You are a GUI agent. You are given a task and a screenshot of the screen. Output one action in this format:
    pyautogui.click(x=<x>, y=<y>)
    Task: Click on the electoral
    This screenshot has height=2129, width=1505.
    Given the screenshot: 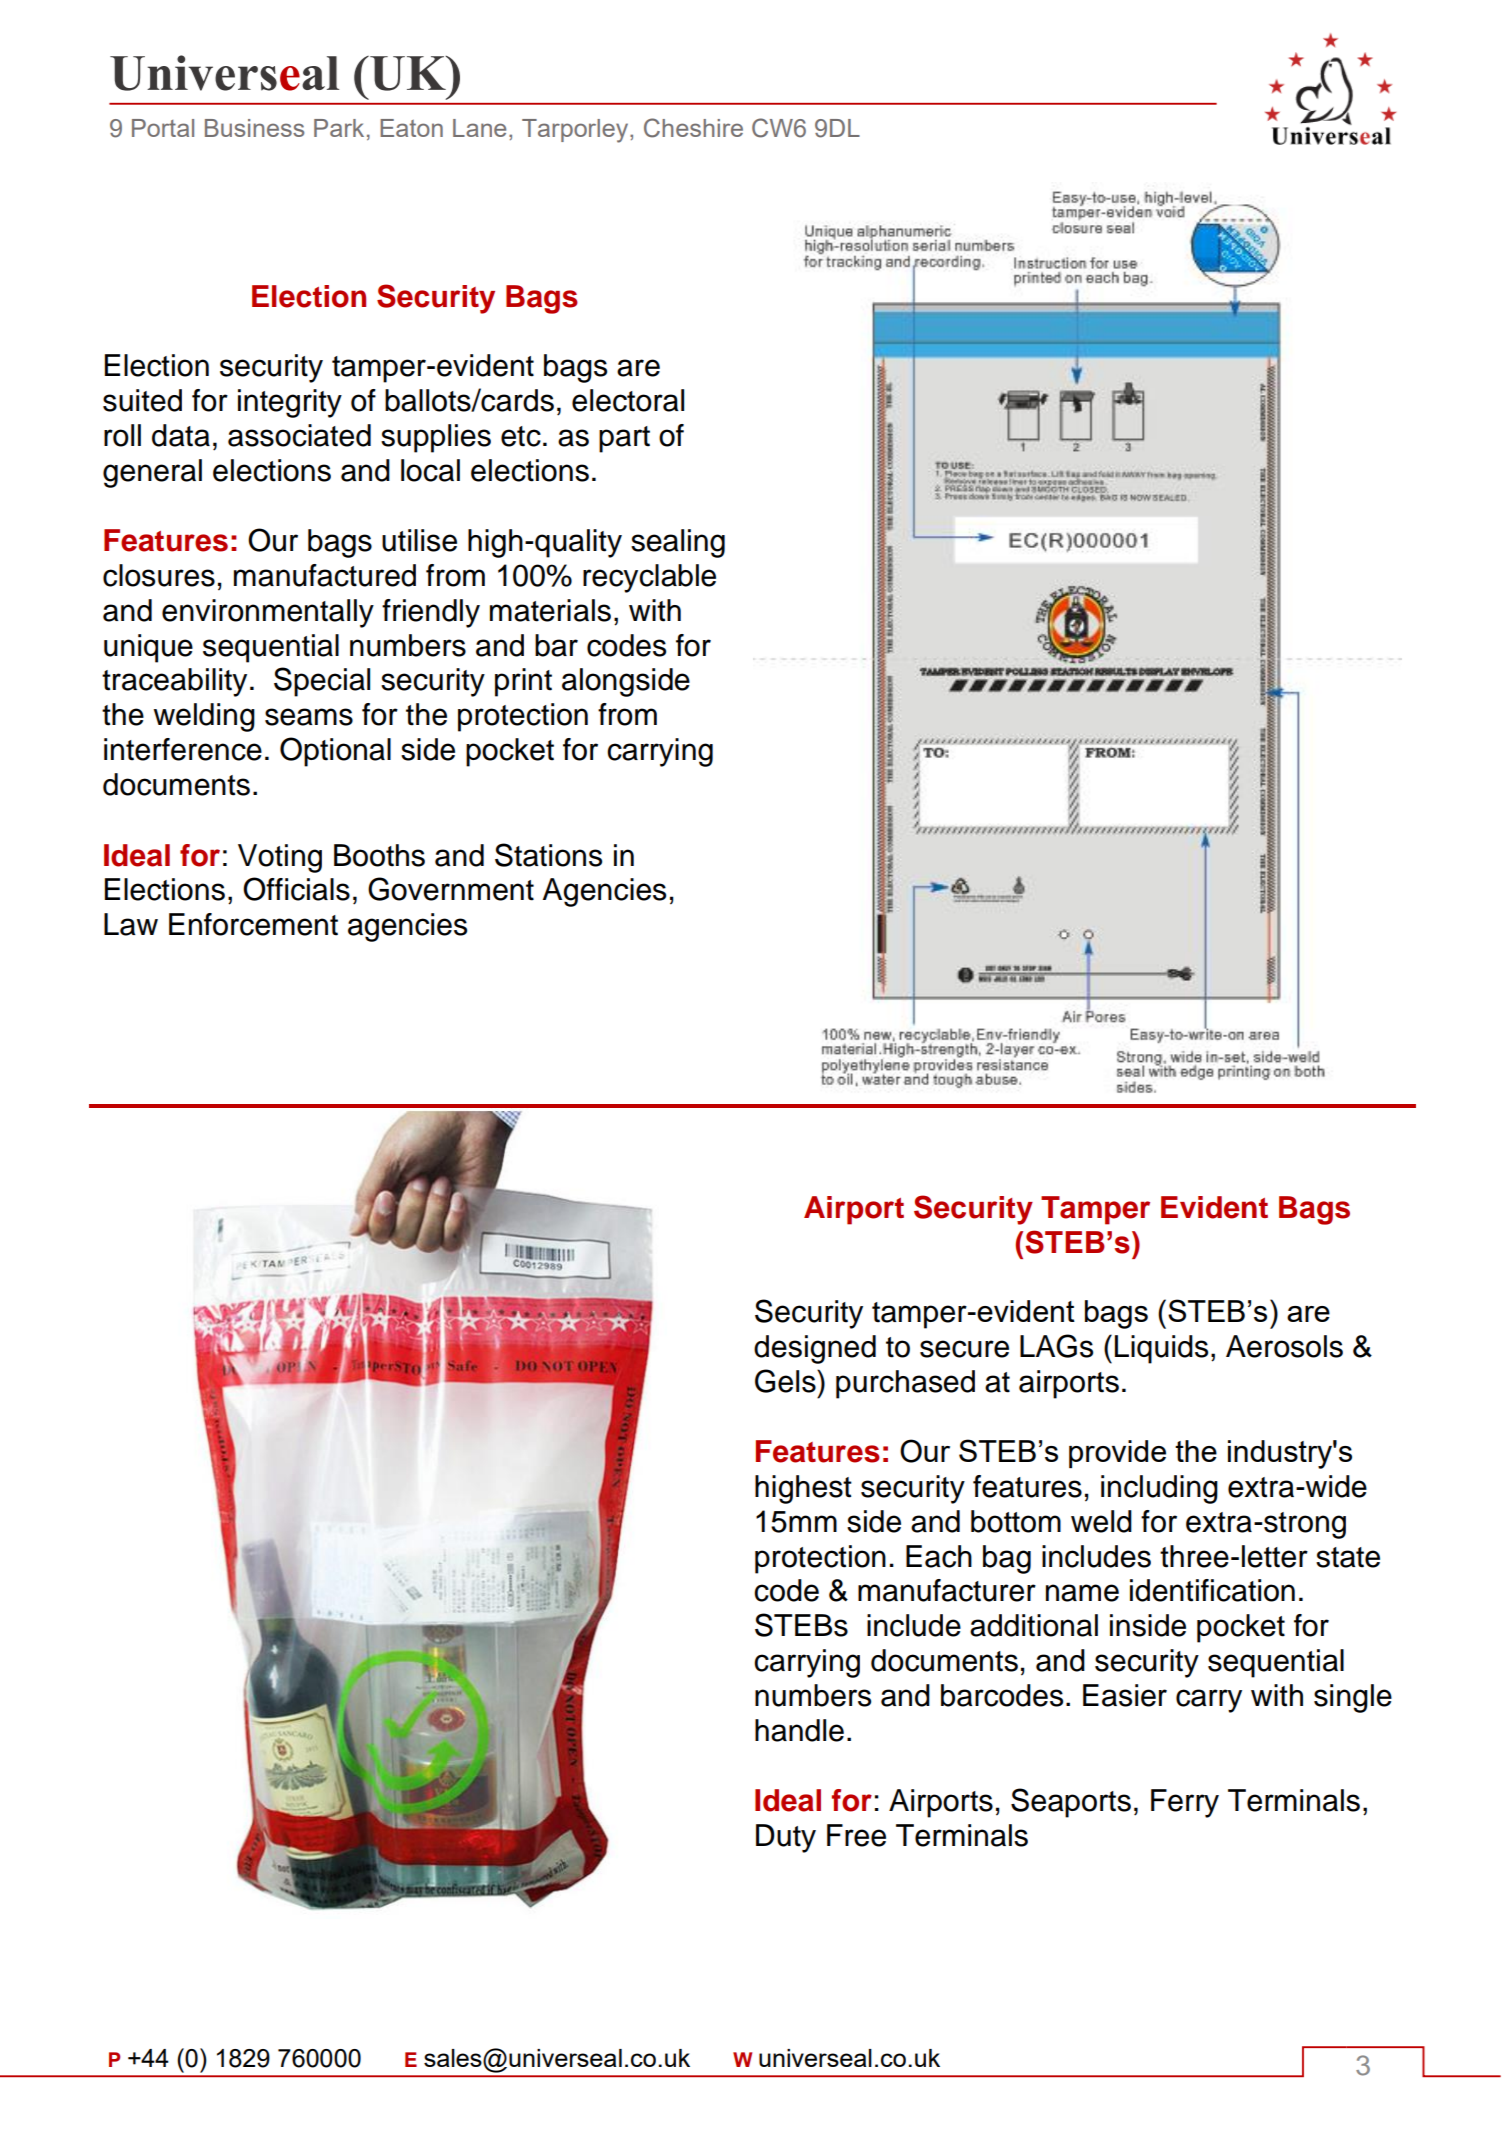 What is the action you would take?
    pyautogui.click(x=628, y=400)
